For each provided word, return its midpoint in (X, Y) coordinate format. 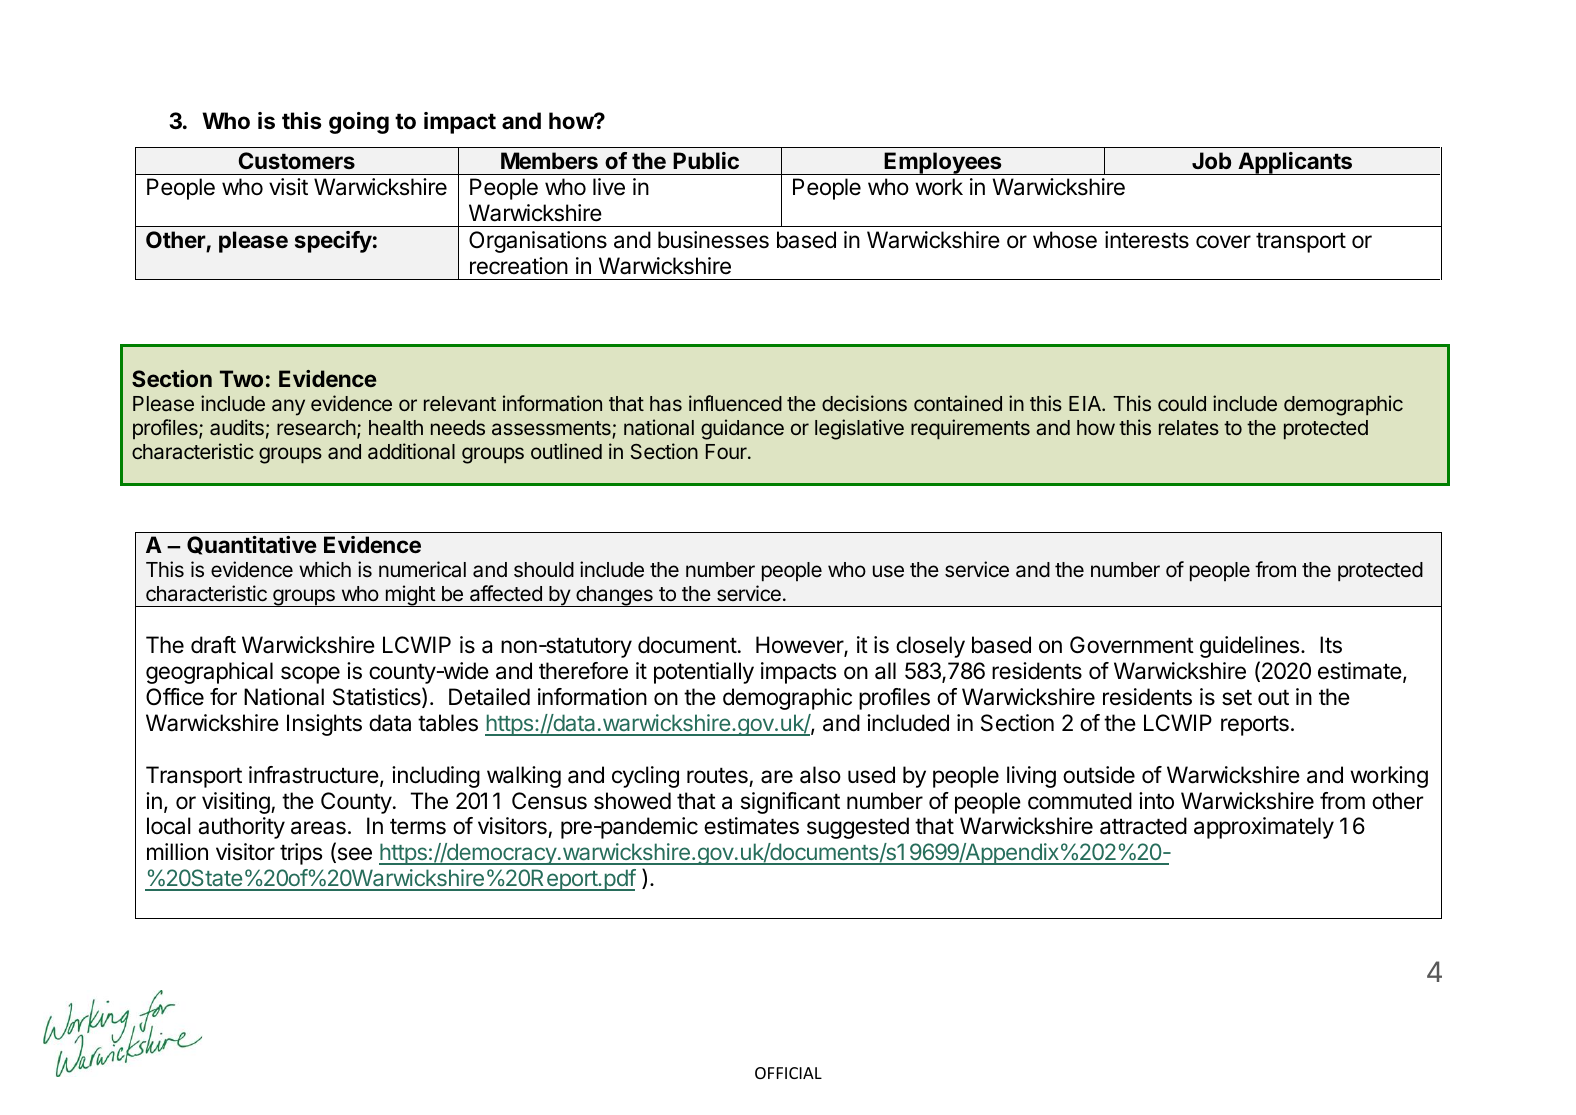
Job (1211, 160)
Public (706, 160)
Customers (297, 160)
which (325, 569)
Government (1132, 645)
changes (614, 596)
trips (301, 854)
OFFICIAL (788, 1073)
